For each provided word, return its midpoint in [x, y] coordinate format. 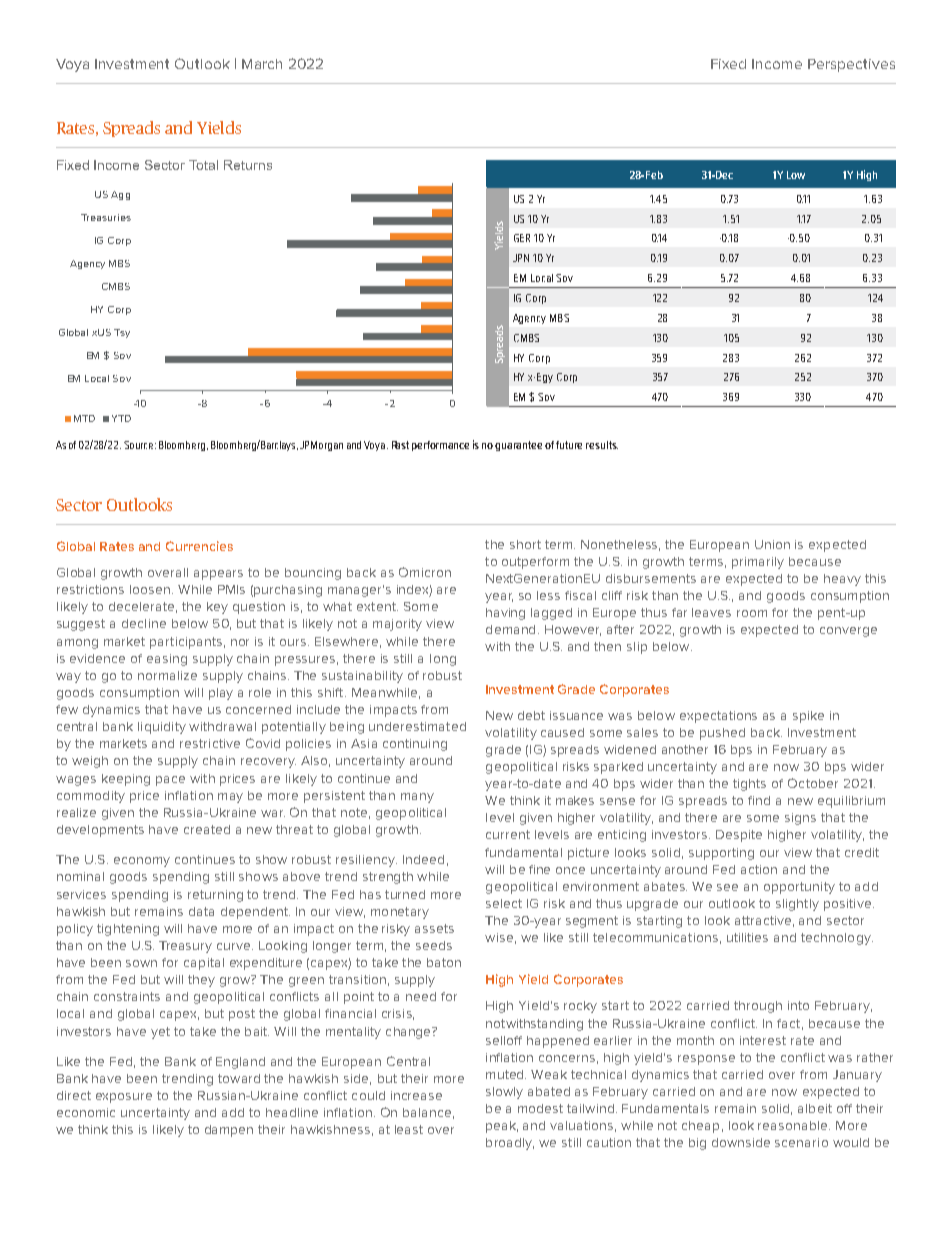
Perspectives [851, 65]
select [504, 903]
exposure [124, 1098]
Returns [248, 165]
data [201, 911]
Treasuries [106, 217]
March [262, 64]
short [525, 544]
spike [808, 717]
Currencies [199, 546]
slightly [797, 905]
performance [440, 446]
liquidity [162, 728]
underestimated [417, 726]
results [602, 445]
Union [772, 544]
